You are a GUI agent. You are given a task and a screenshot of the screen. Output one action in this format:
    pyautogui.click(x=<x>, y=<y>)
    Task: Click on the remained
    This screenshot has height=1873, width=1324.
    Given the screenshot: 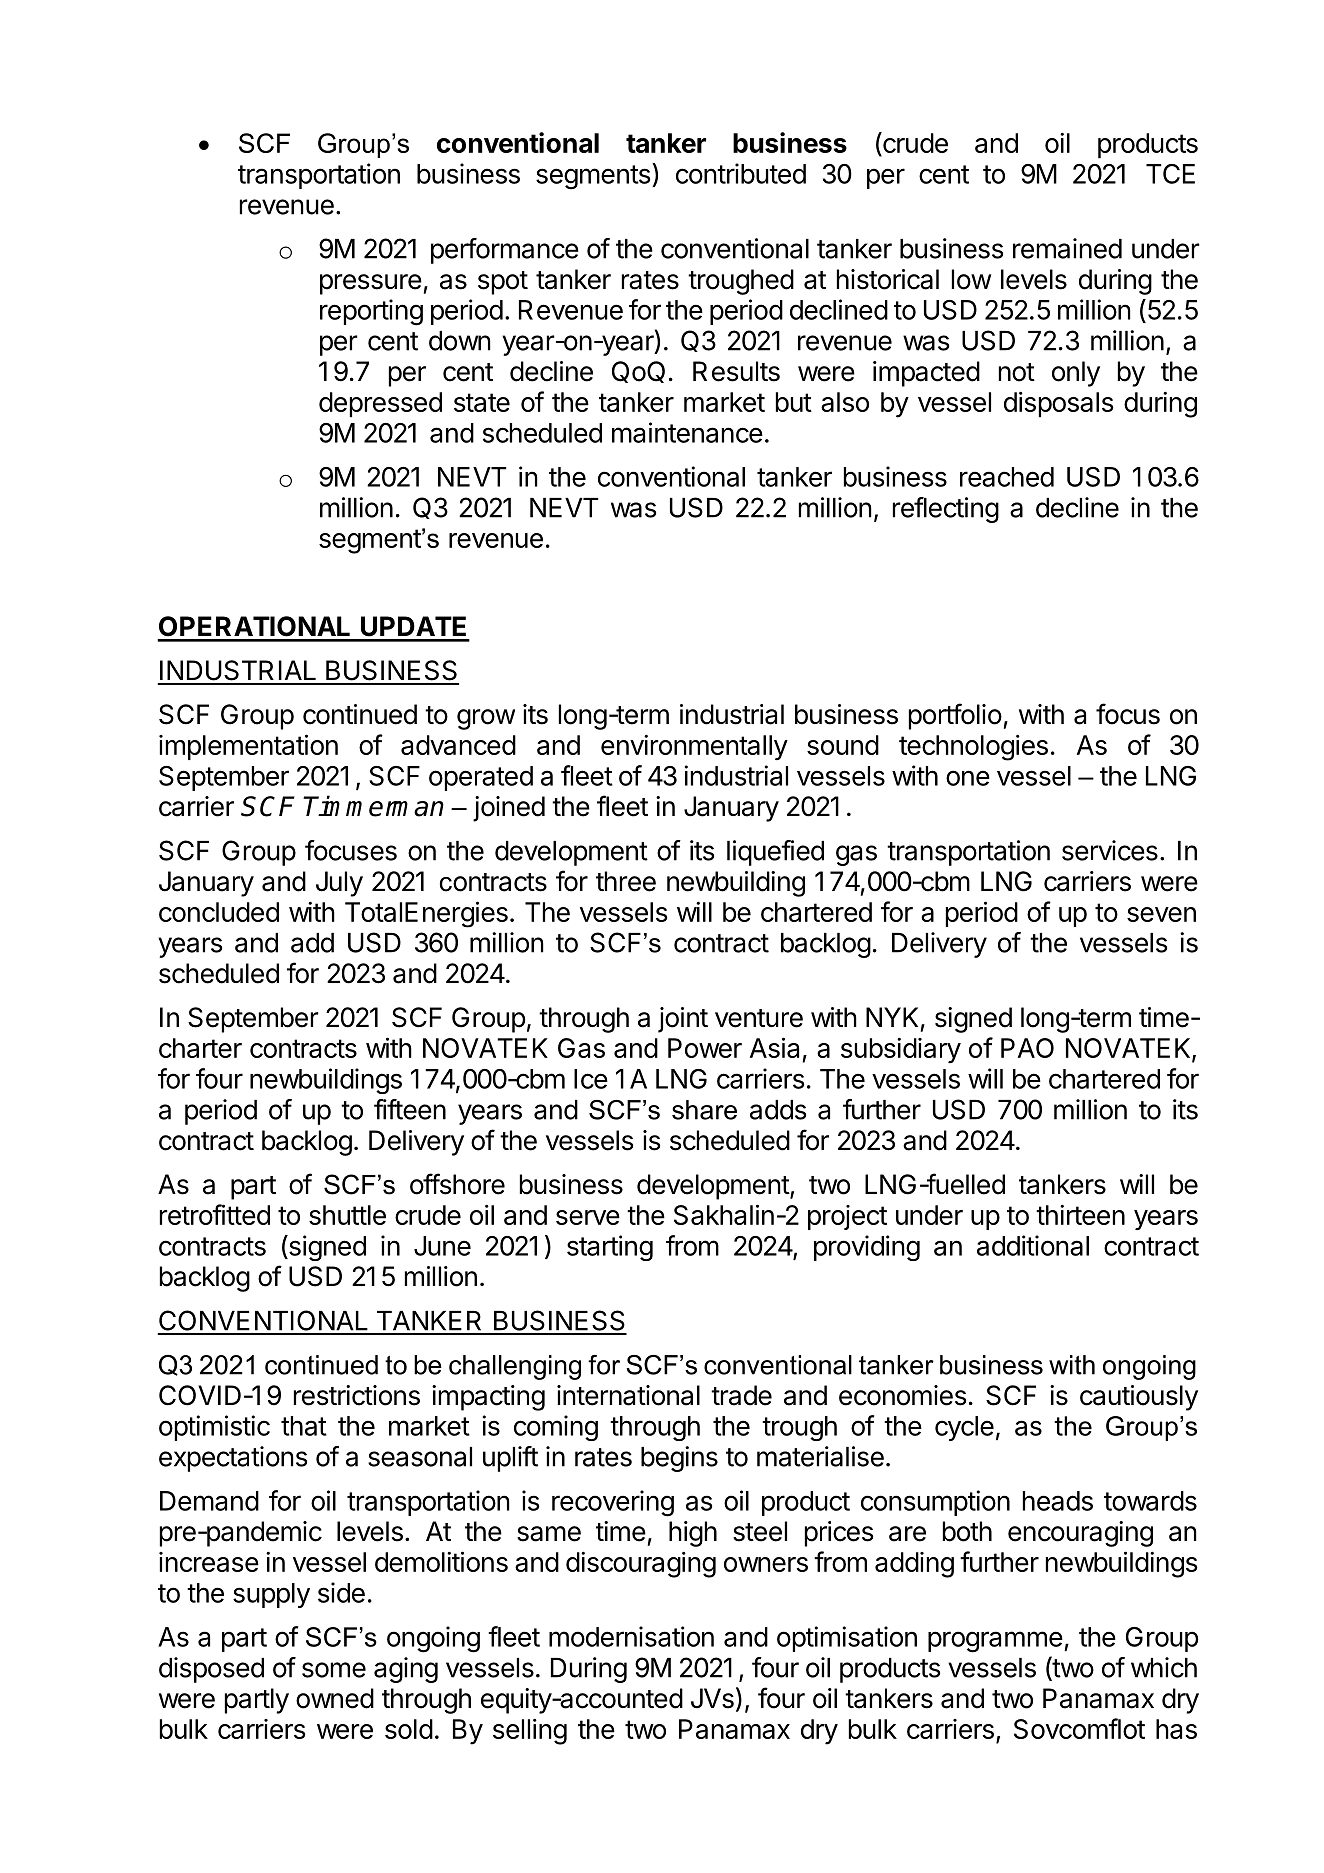 What is the action you would take?
    pyautogui.click(x=1067, y=248)
